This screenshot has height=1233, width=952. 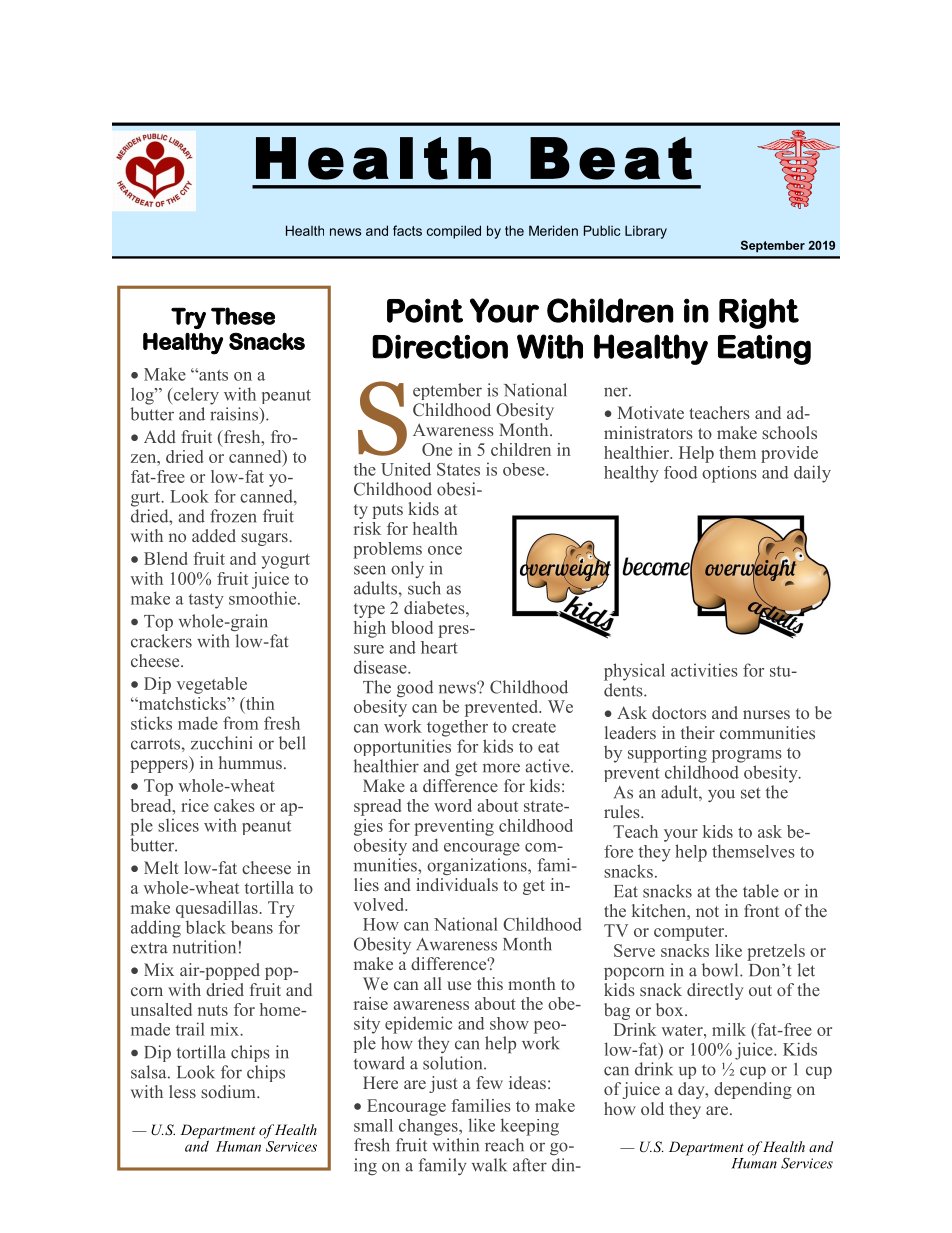 What do you see at coordinates (437, 449) in the screenshot?
I see `One` at bounding box center [437, 449].
